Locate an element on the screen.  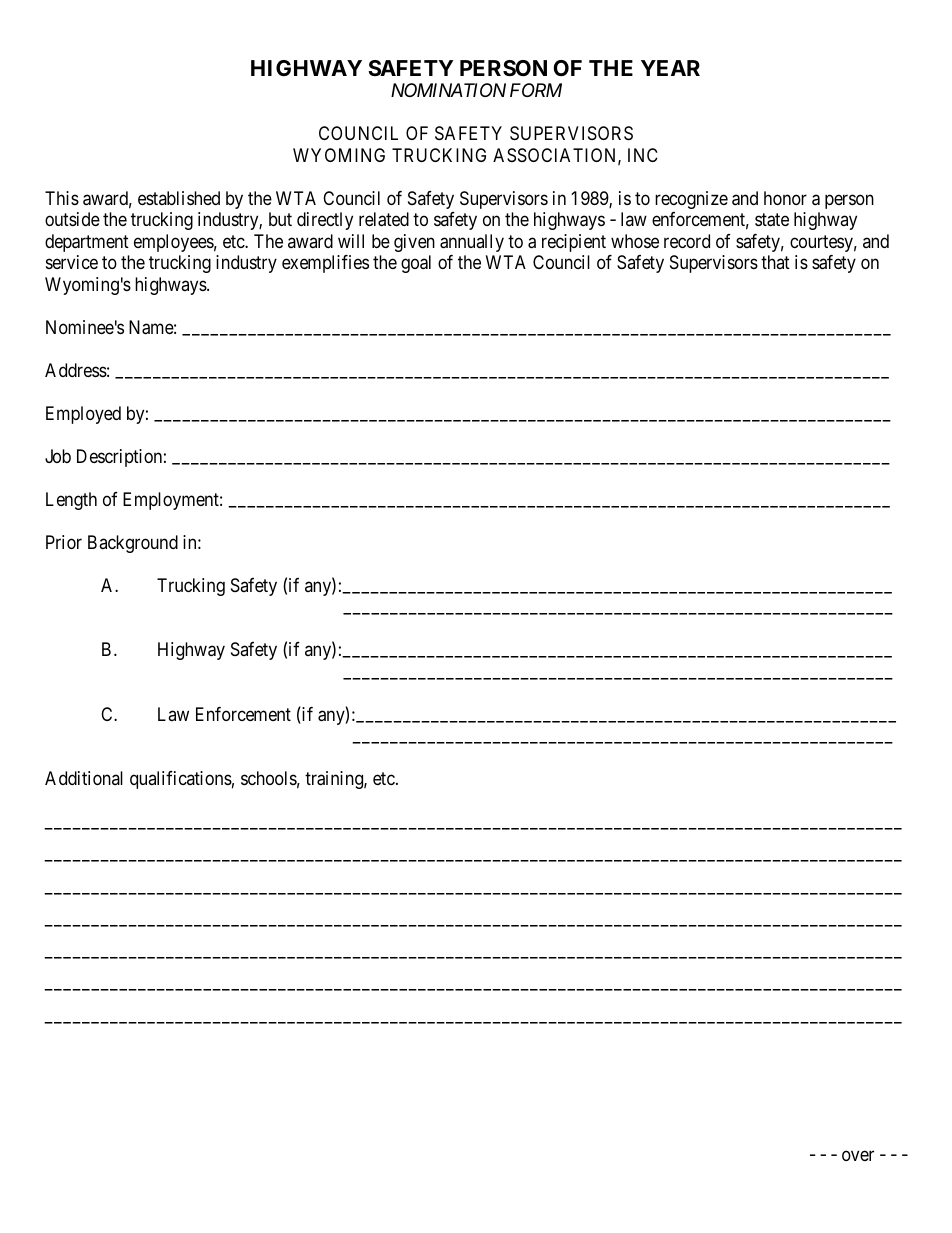
Background is located at coordinates (133, 544).
